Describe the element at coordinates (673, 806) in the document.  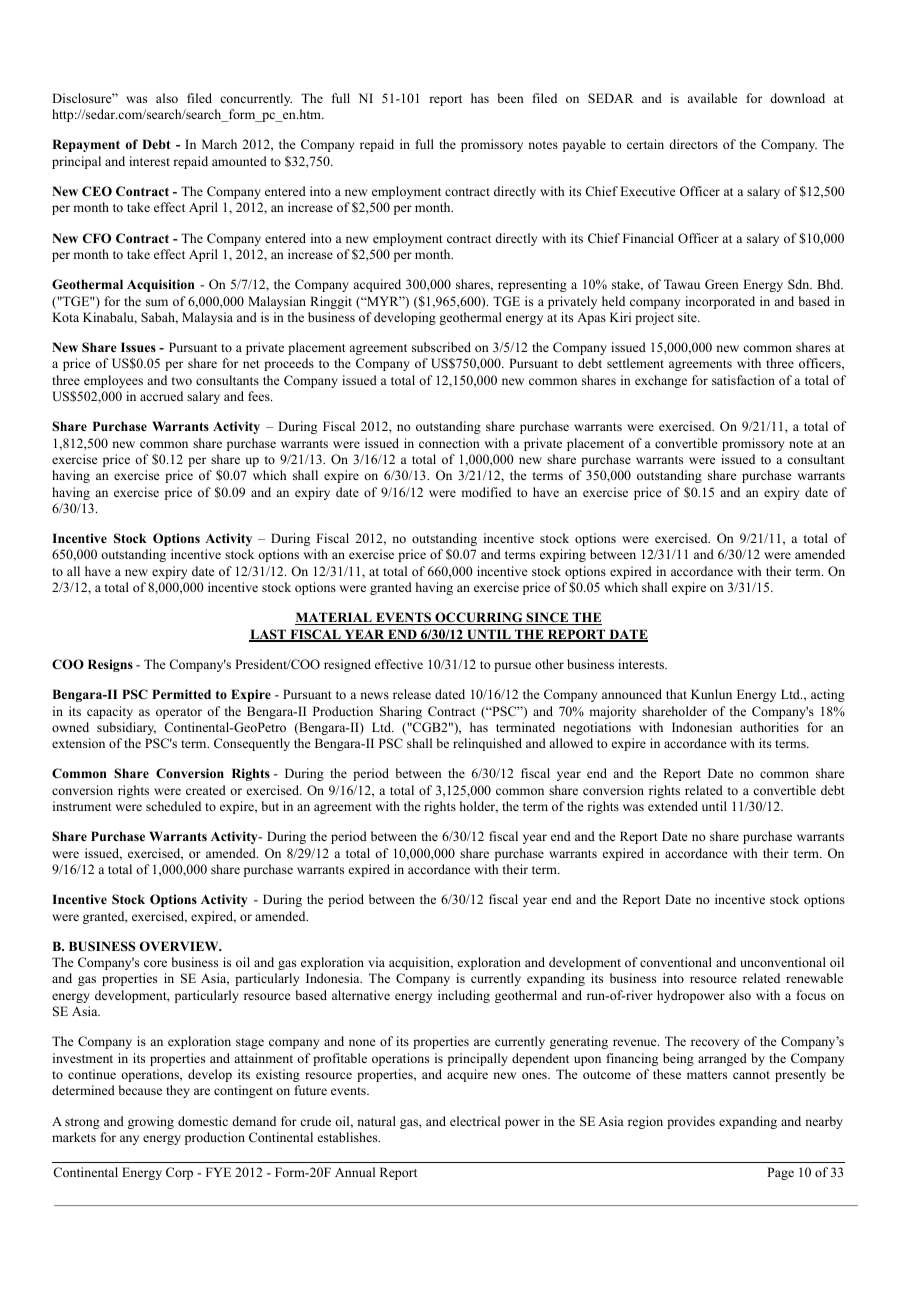
I see `extended` at that location.
